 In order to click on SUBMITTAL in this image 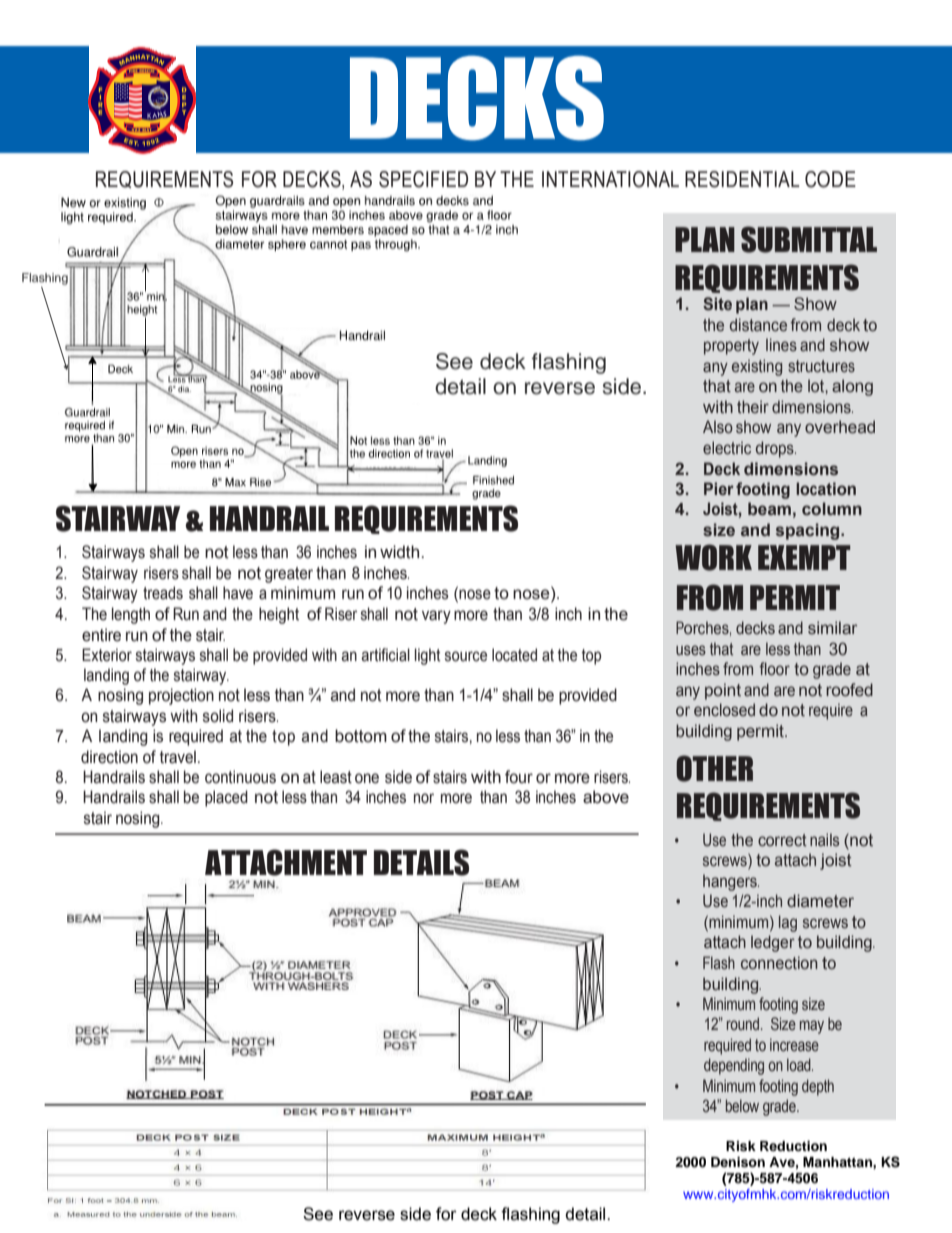, I will do `click(809, 239)`.
